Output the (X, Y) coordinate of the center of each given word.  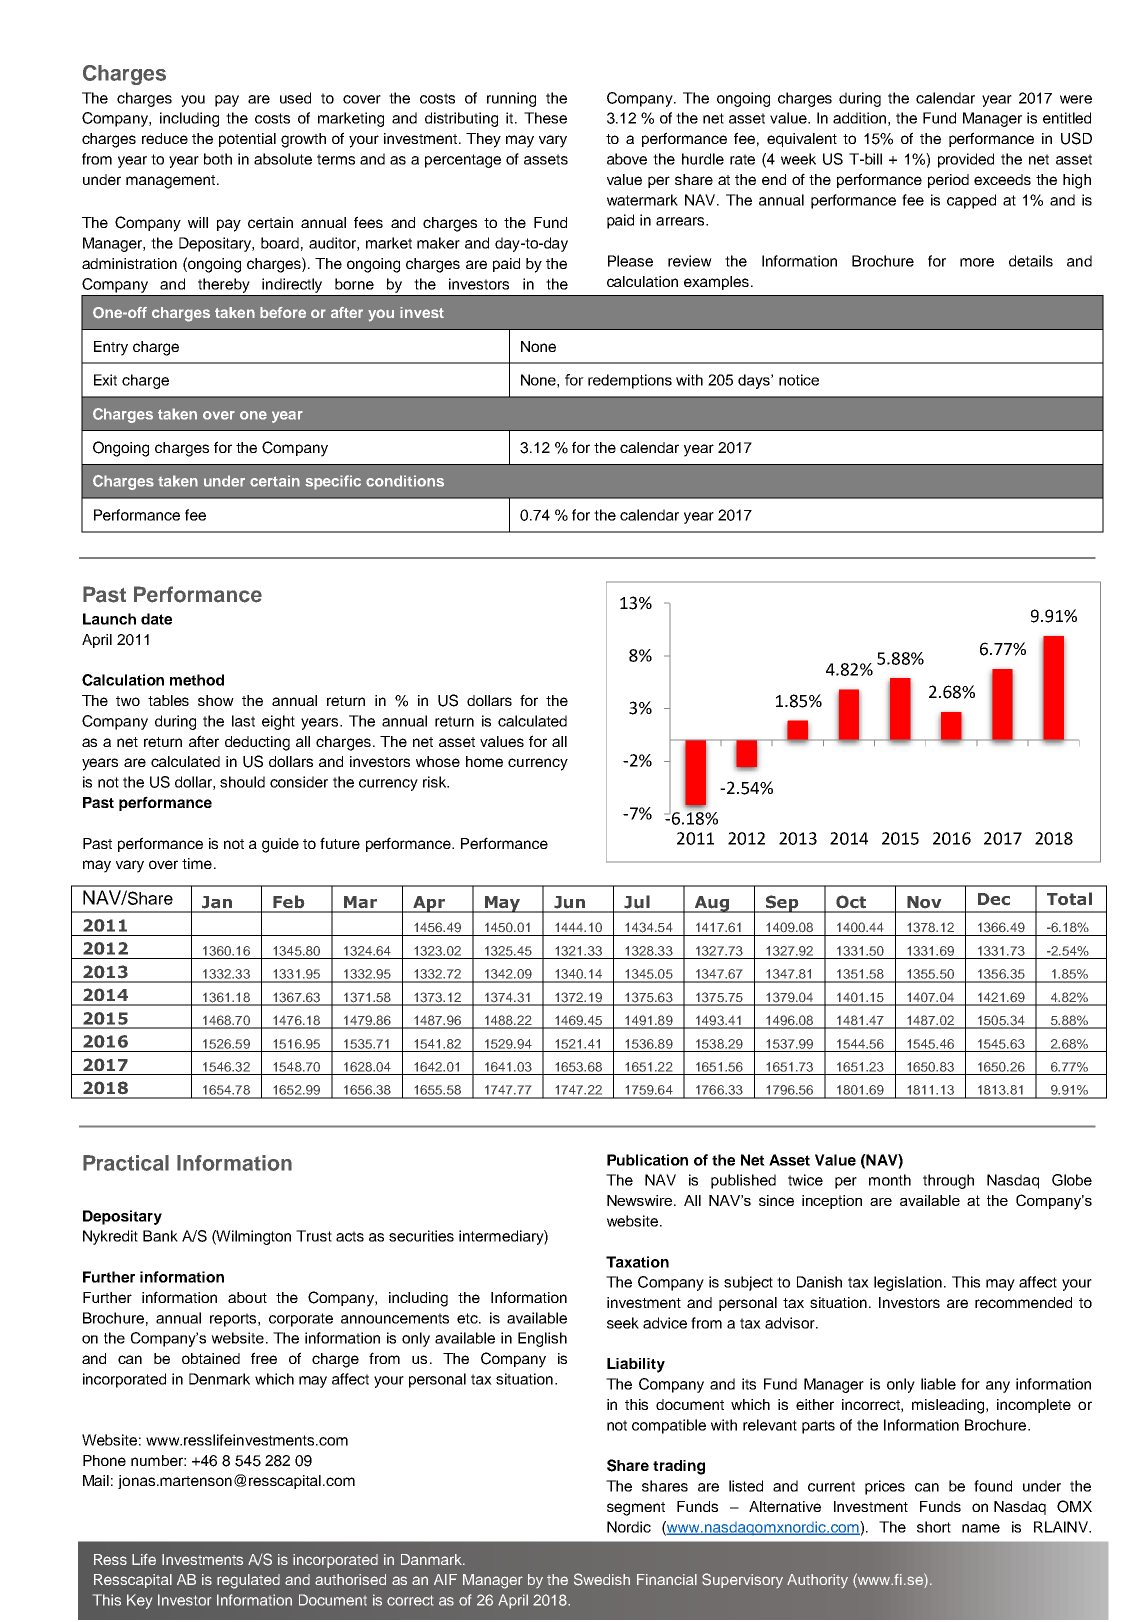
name (981, 1528)
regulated (248, 1581)
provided (966, 160)
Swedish (602, 1579)
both (218, 159)
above (627, 159)
